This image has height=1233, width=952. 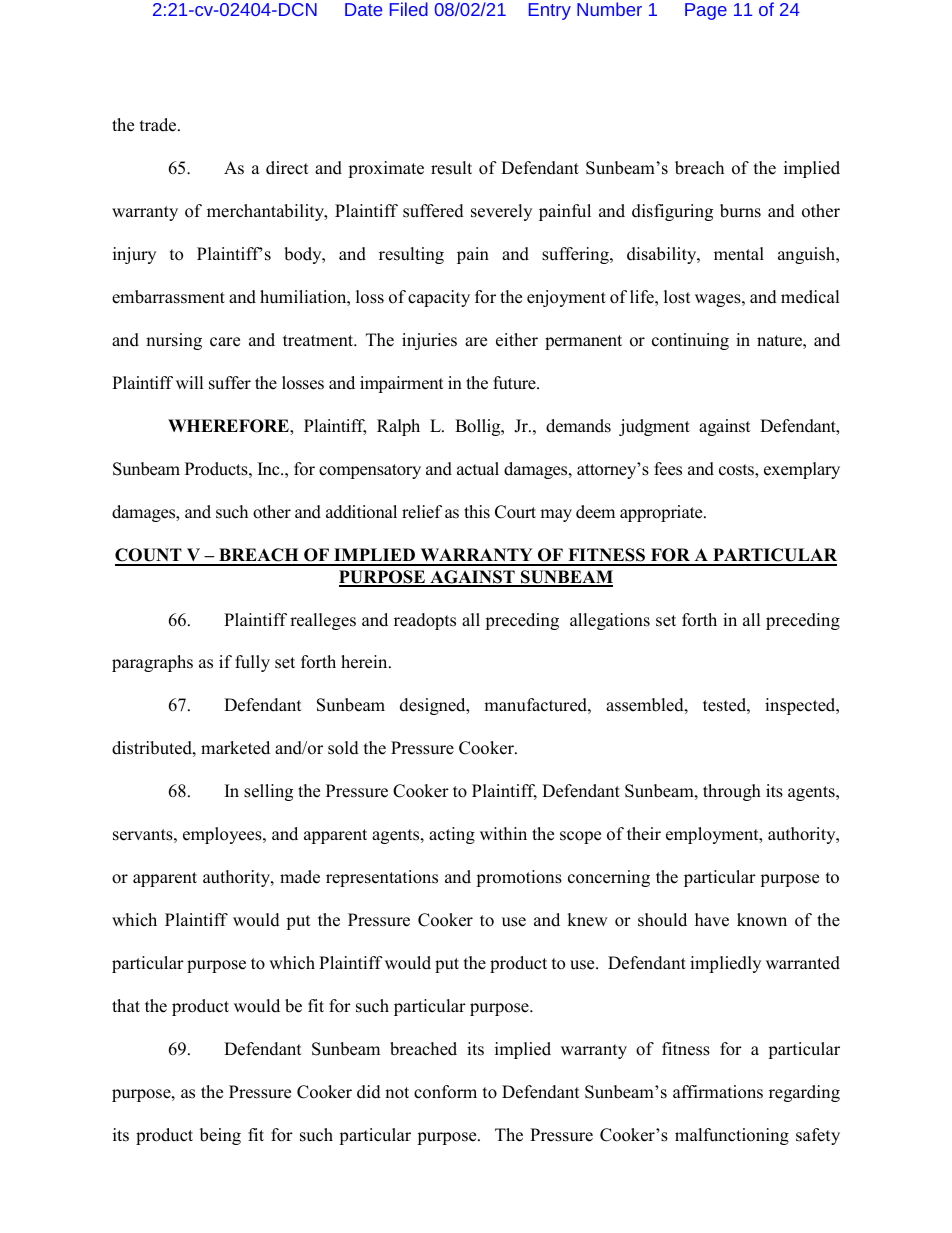 I want to click on being, so click(x=220, y=1136).
